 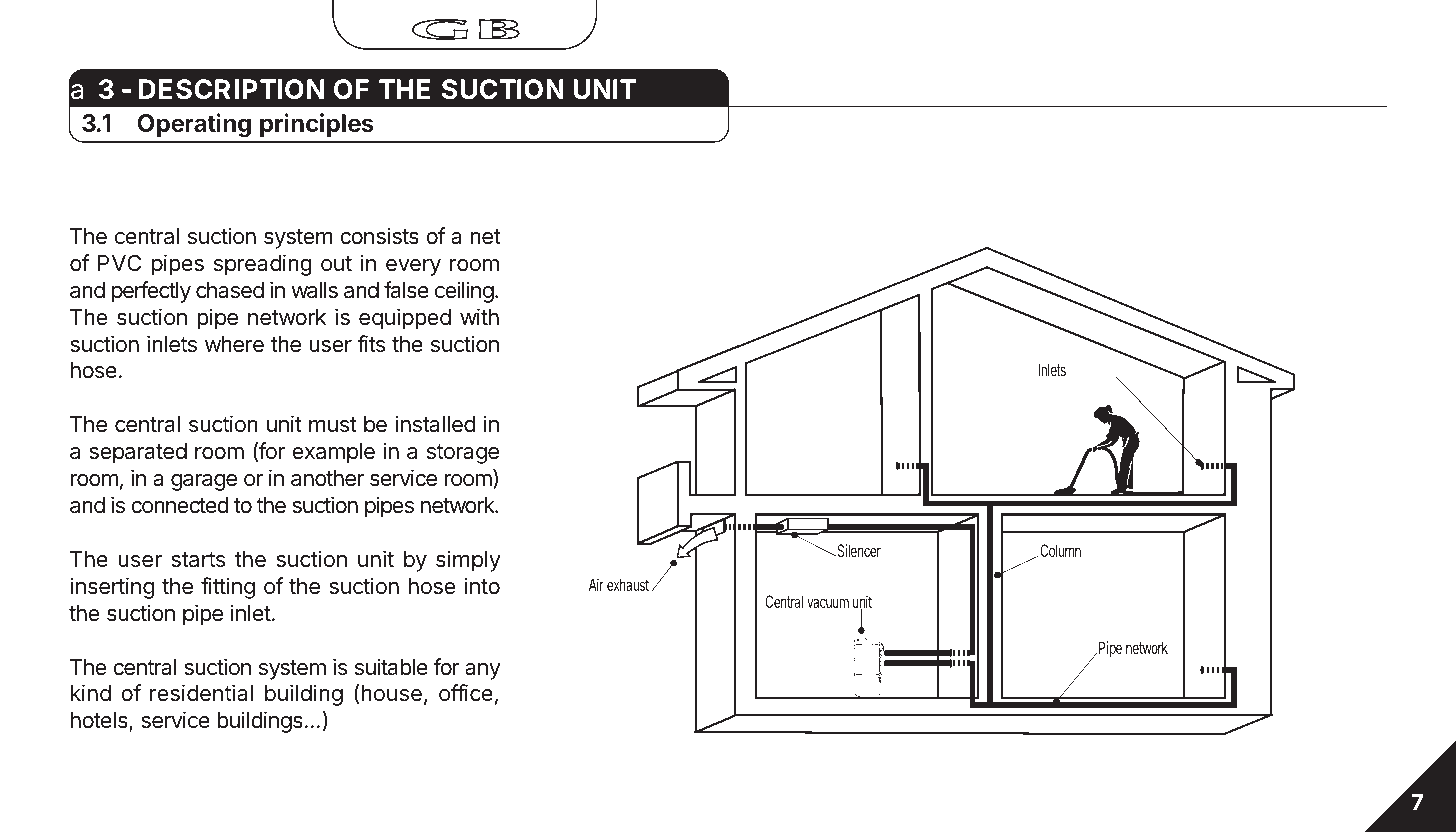 What do you see at coordinates (466, 693) in the screenshot?
I see `office` at bounding box center [466, 693].
